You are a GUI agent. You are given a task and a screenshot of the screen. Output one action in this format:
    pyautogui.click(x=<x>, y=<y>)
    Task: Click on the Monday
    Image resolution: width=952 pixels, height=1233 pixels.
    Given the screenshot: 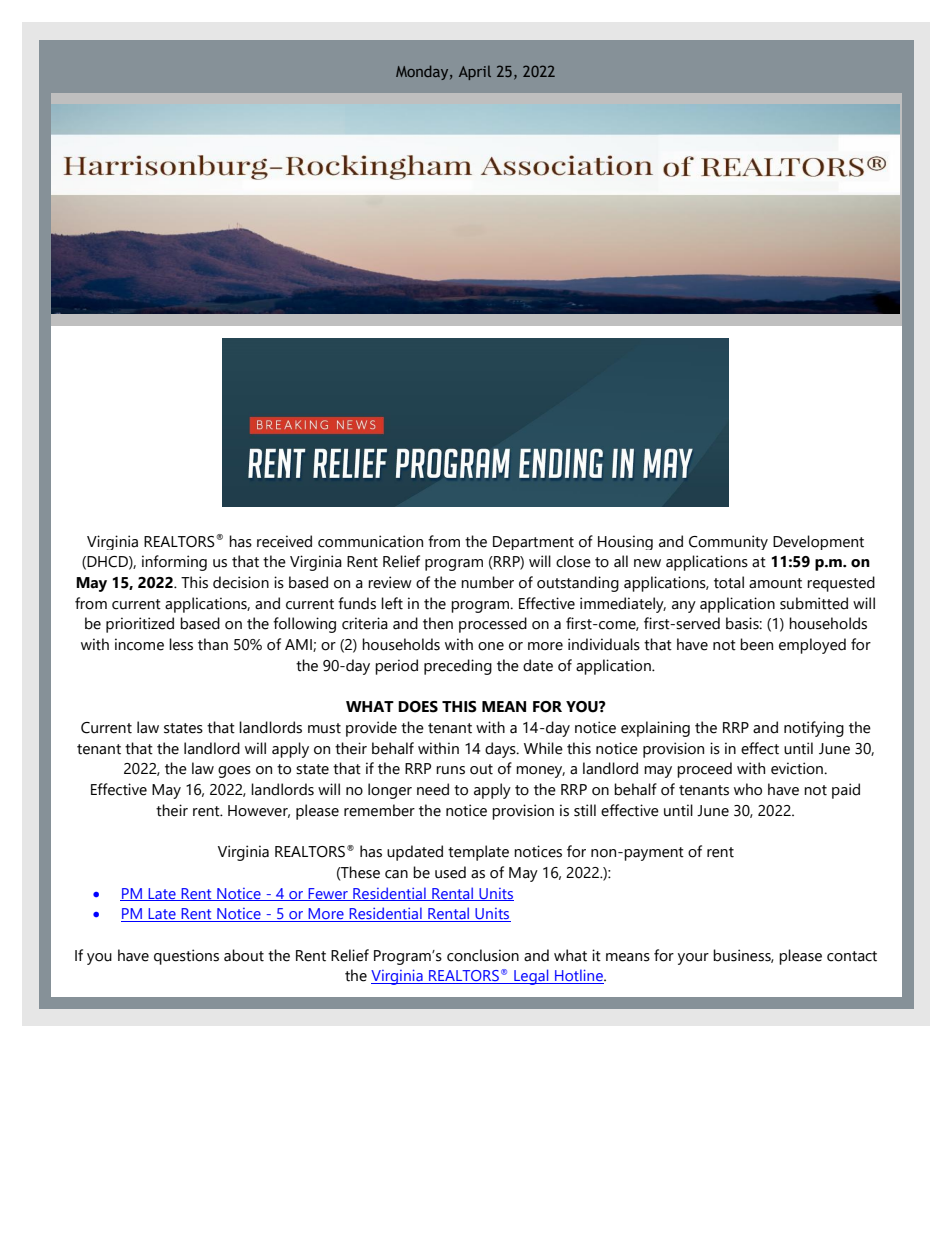 What is the action you would take?
    pyautogui.click(x=423, y=72)
